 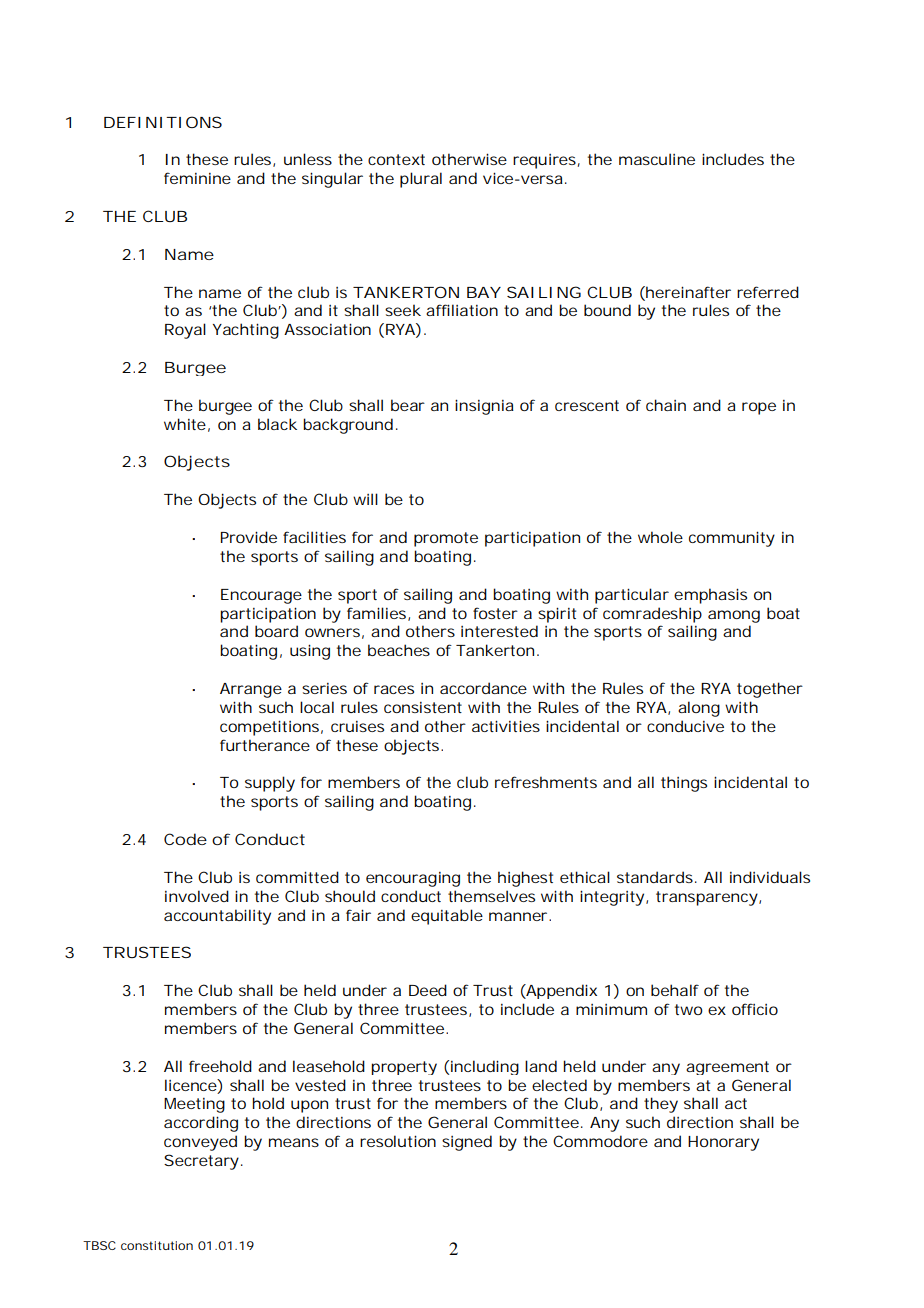 I want to click on masculine, so click(x=657, y=159).
